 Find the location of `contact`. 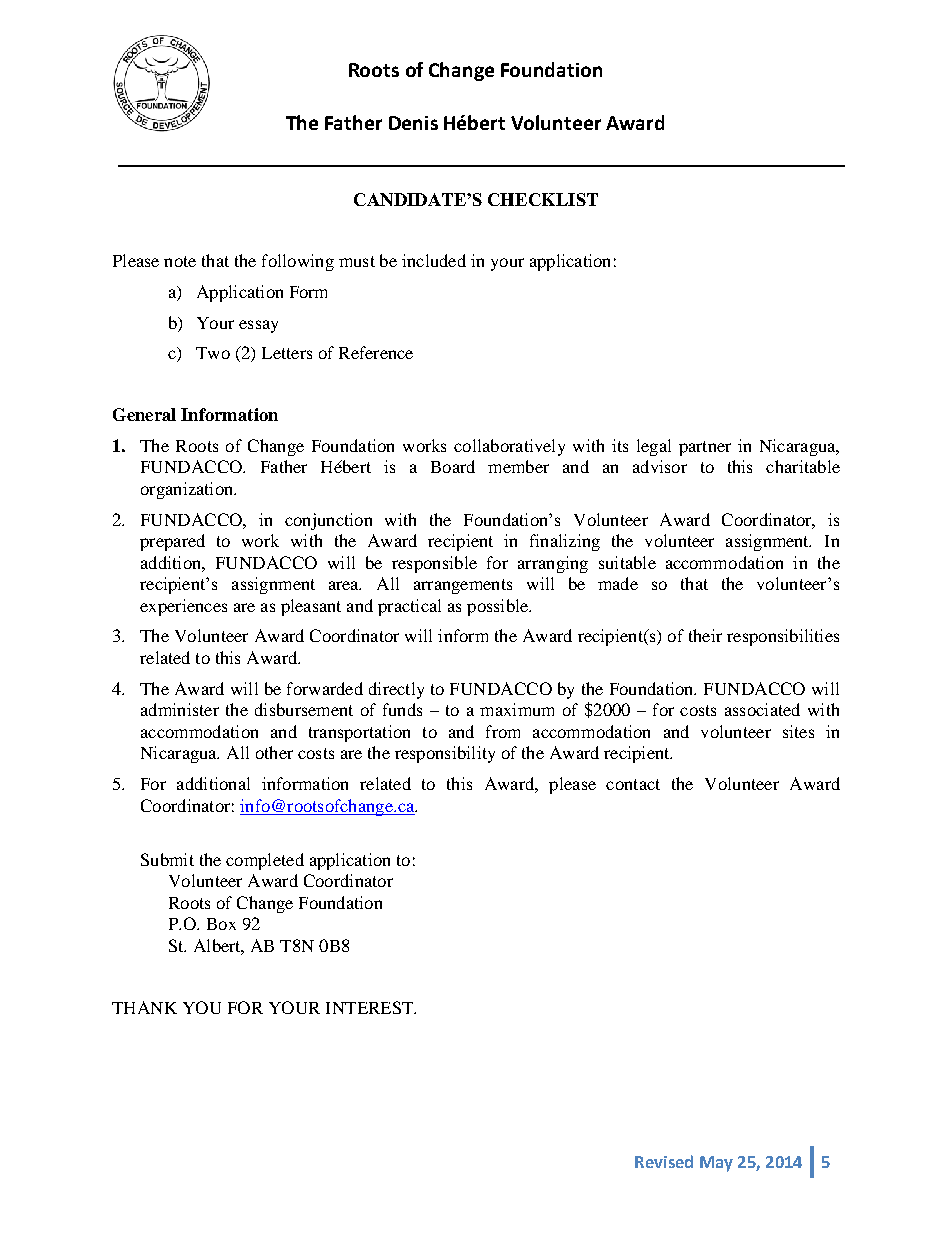

contact is located at coordinates (633, 784).
